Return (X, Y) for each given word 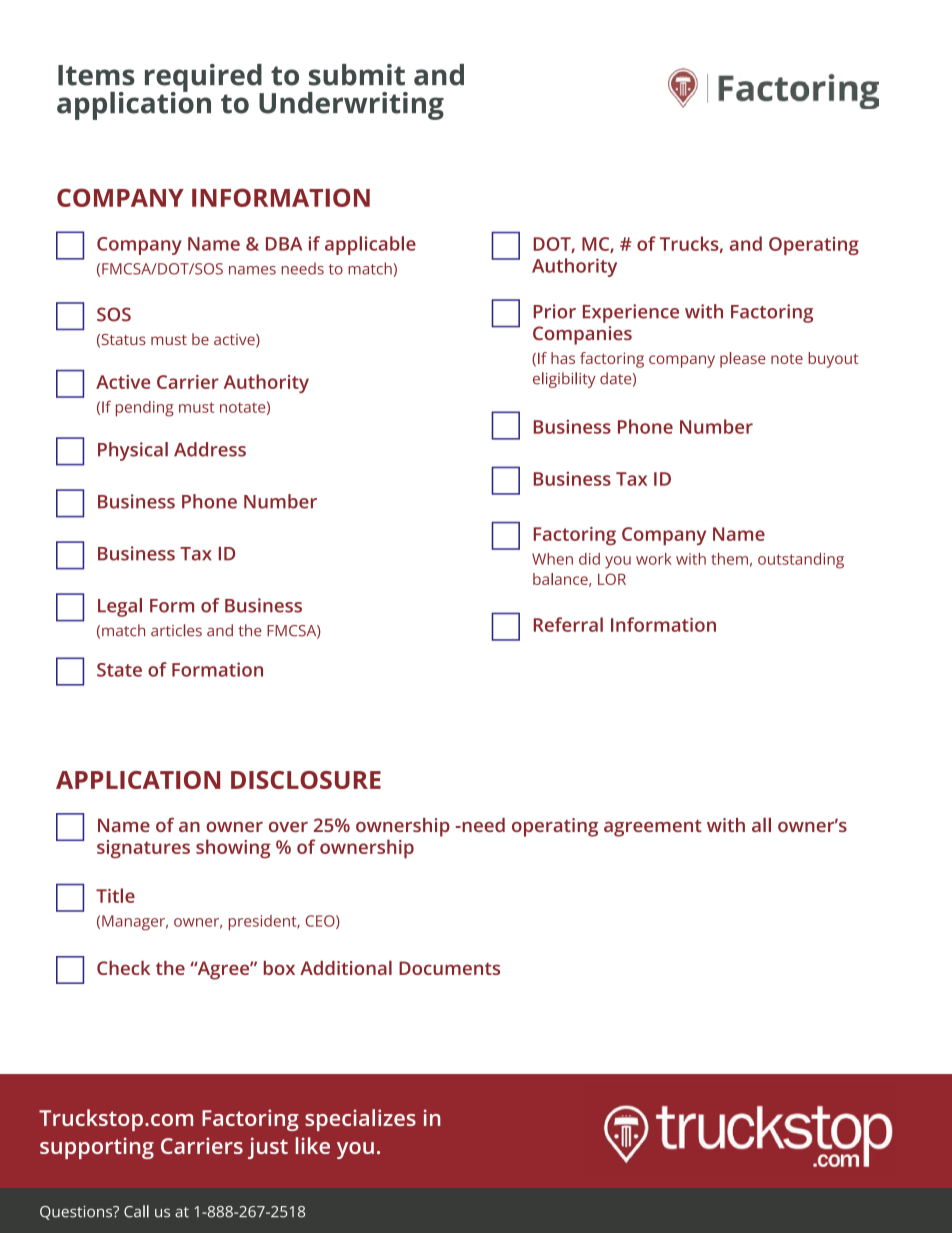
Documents (449, 968)
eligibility (564, 380)
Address (210, 449)
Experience (631, 313)
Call (136, 1211)
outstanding (801, 561)
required (204, 79)
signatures (143, 849)
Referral (568, 624)
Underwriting (351, 106)
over (288, 827)
